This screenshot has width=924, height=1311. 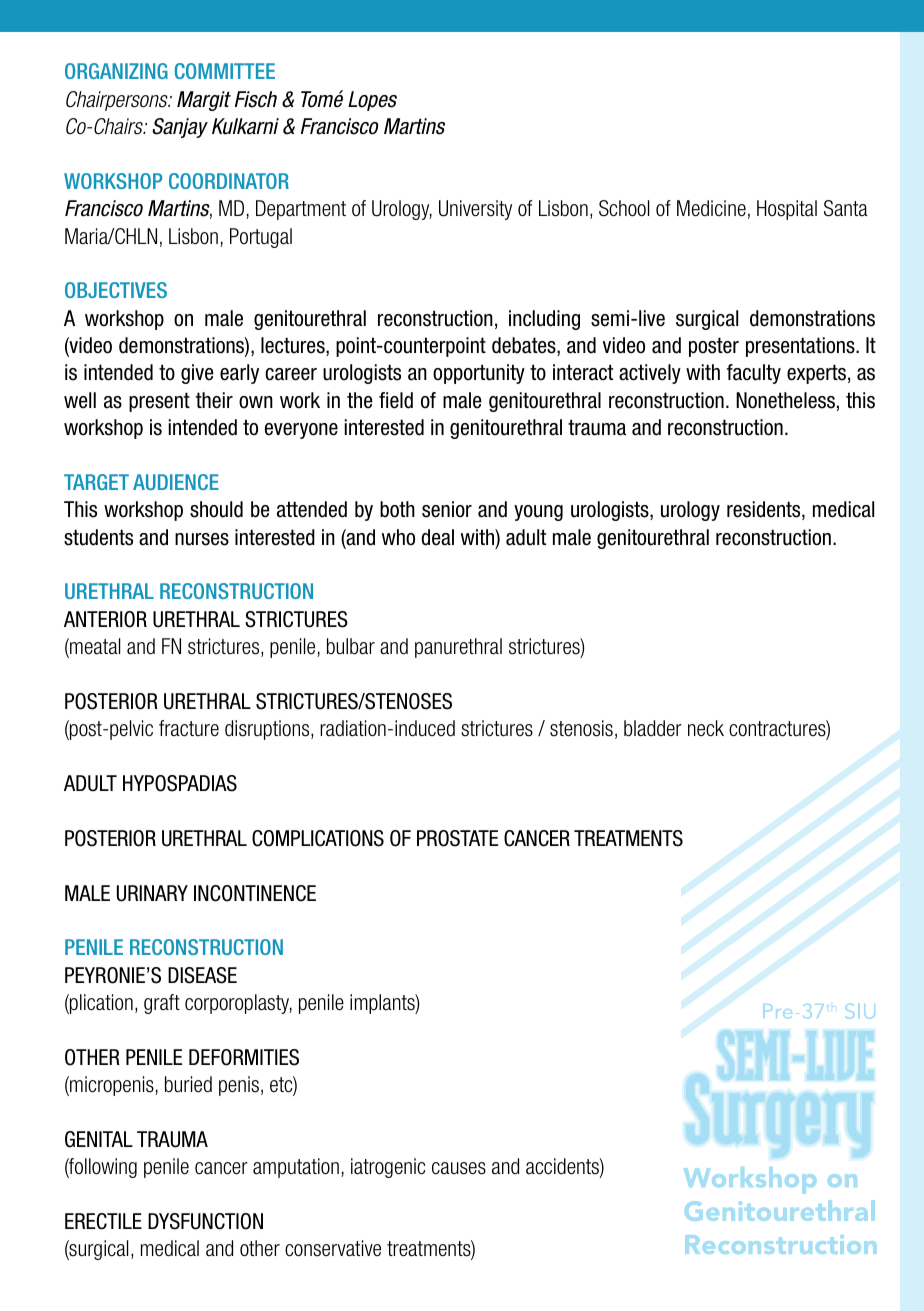 I want to click on ANTERIOR, so click(x=105, y=619).
